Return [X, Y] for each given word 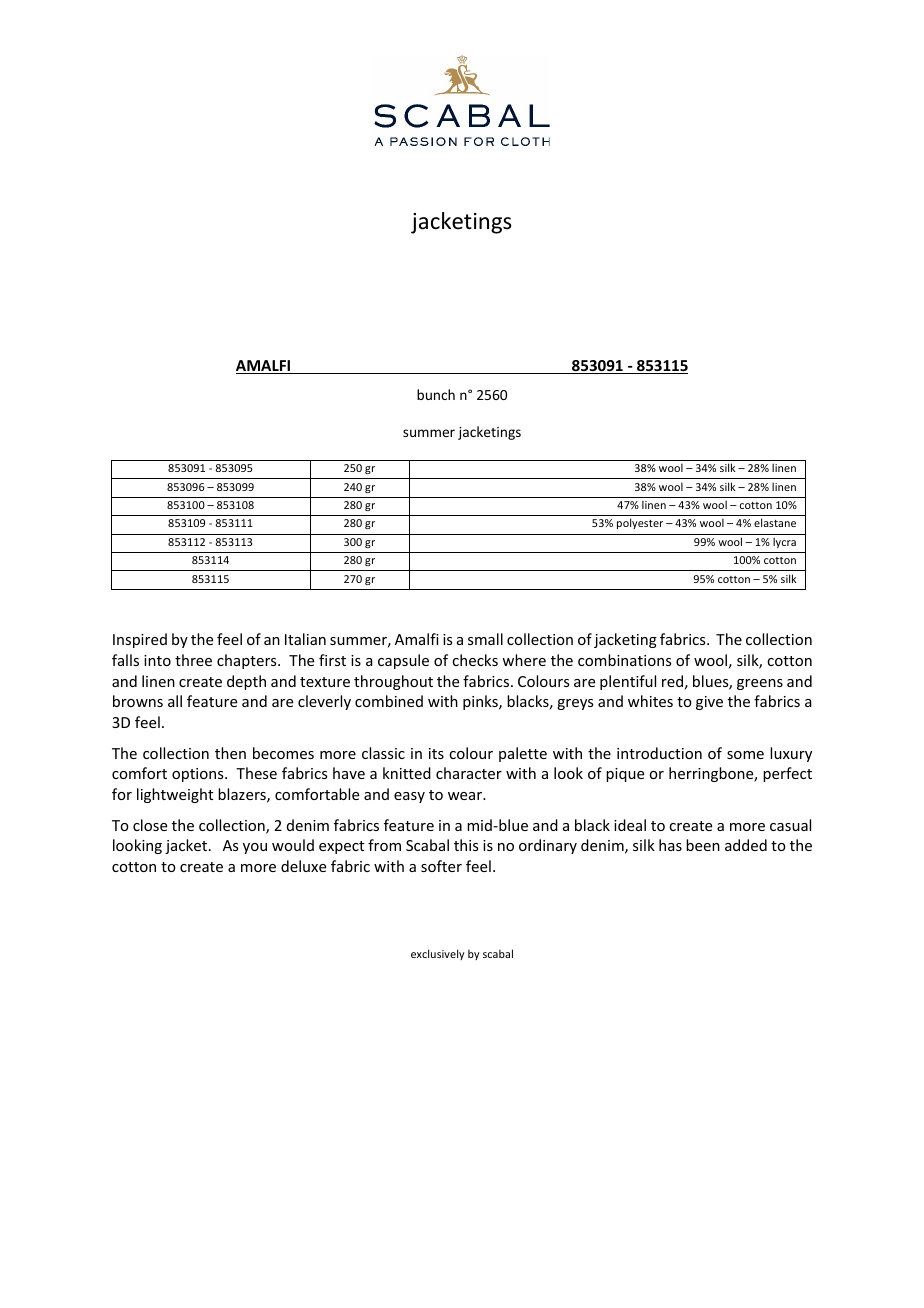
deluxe [303, 866]
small [485, 639]
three [193, 660]
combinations [624, 660]
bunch [436, 394]
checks [475, 660]
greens [760, 684]
